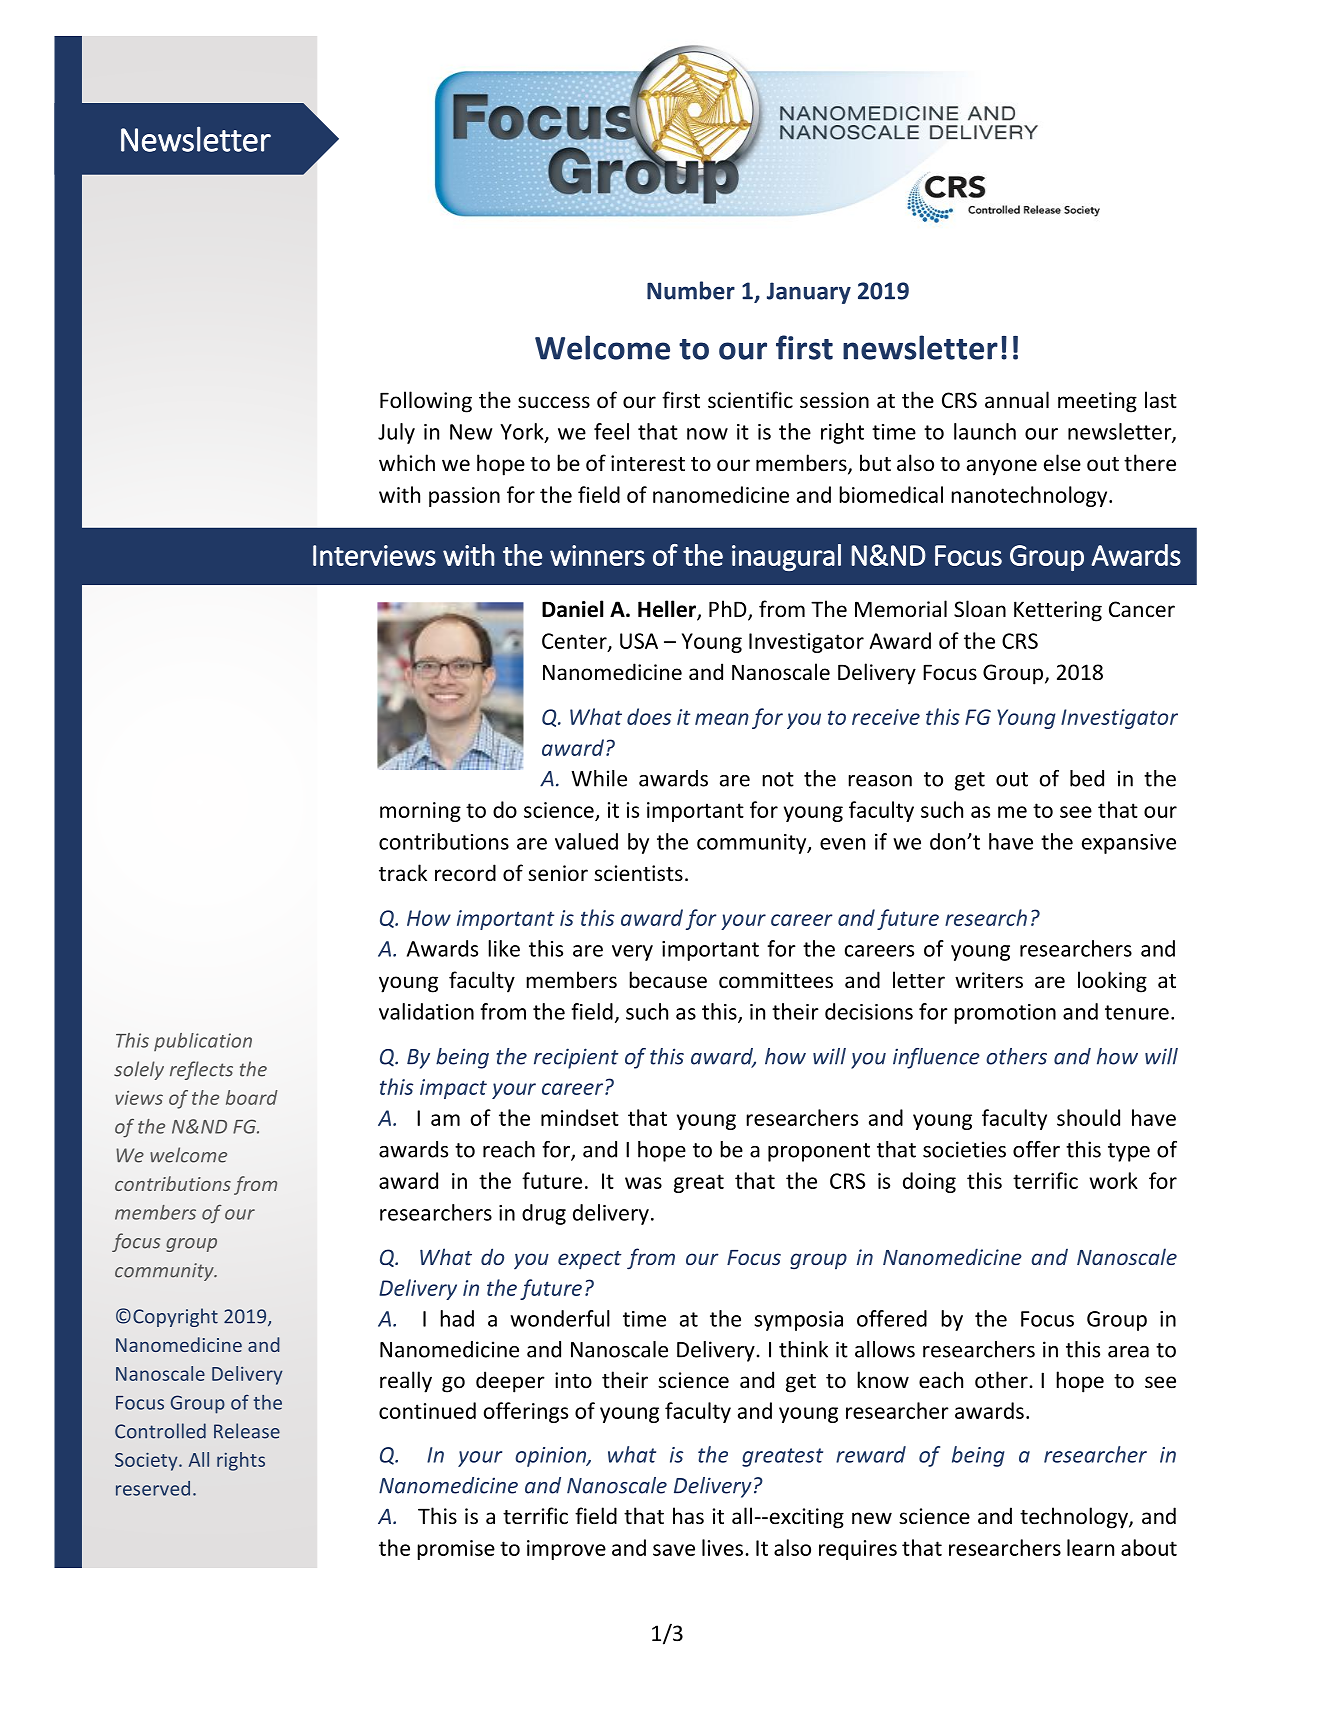 The image size is (1334, 1726). What do you see at coordinates (688, 1516) in the page?
I see `has` at bounding box center [688, 1516].
